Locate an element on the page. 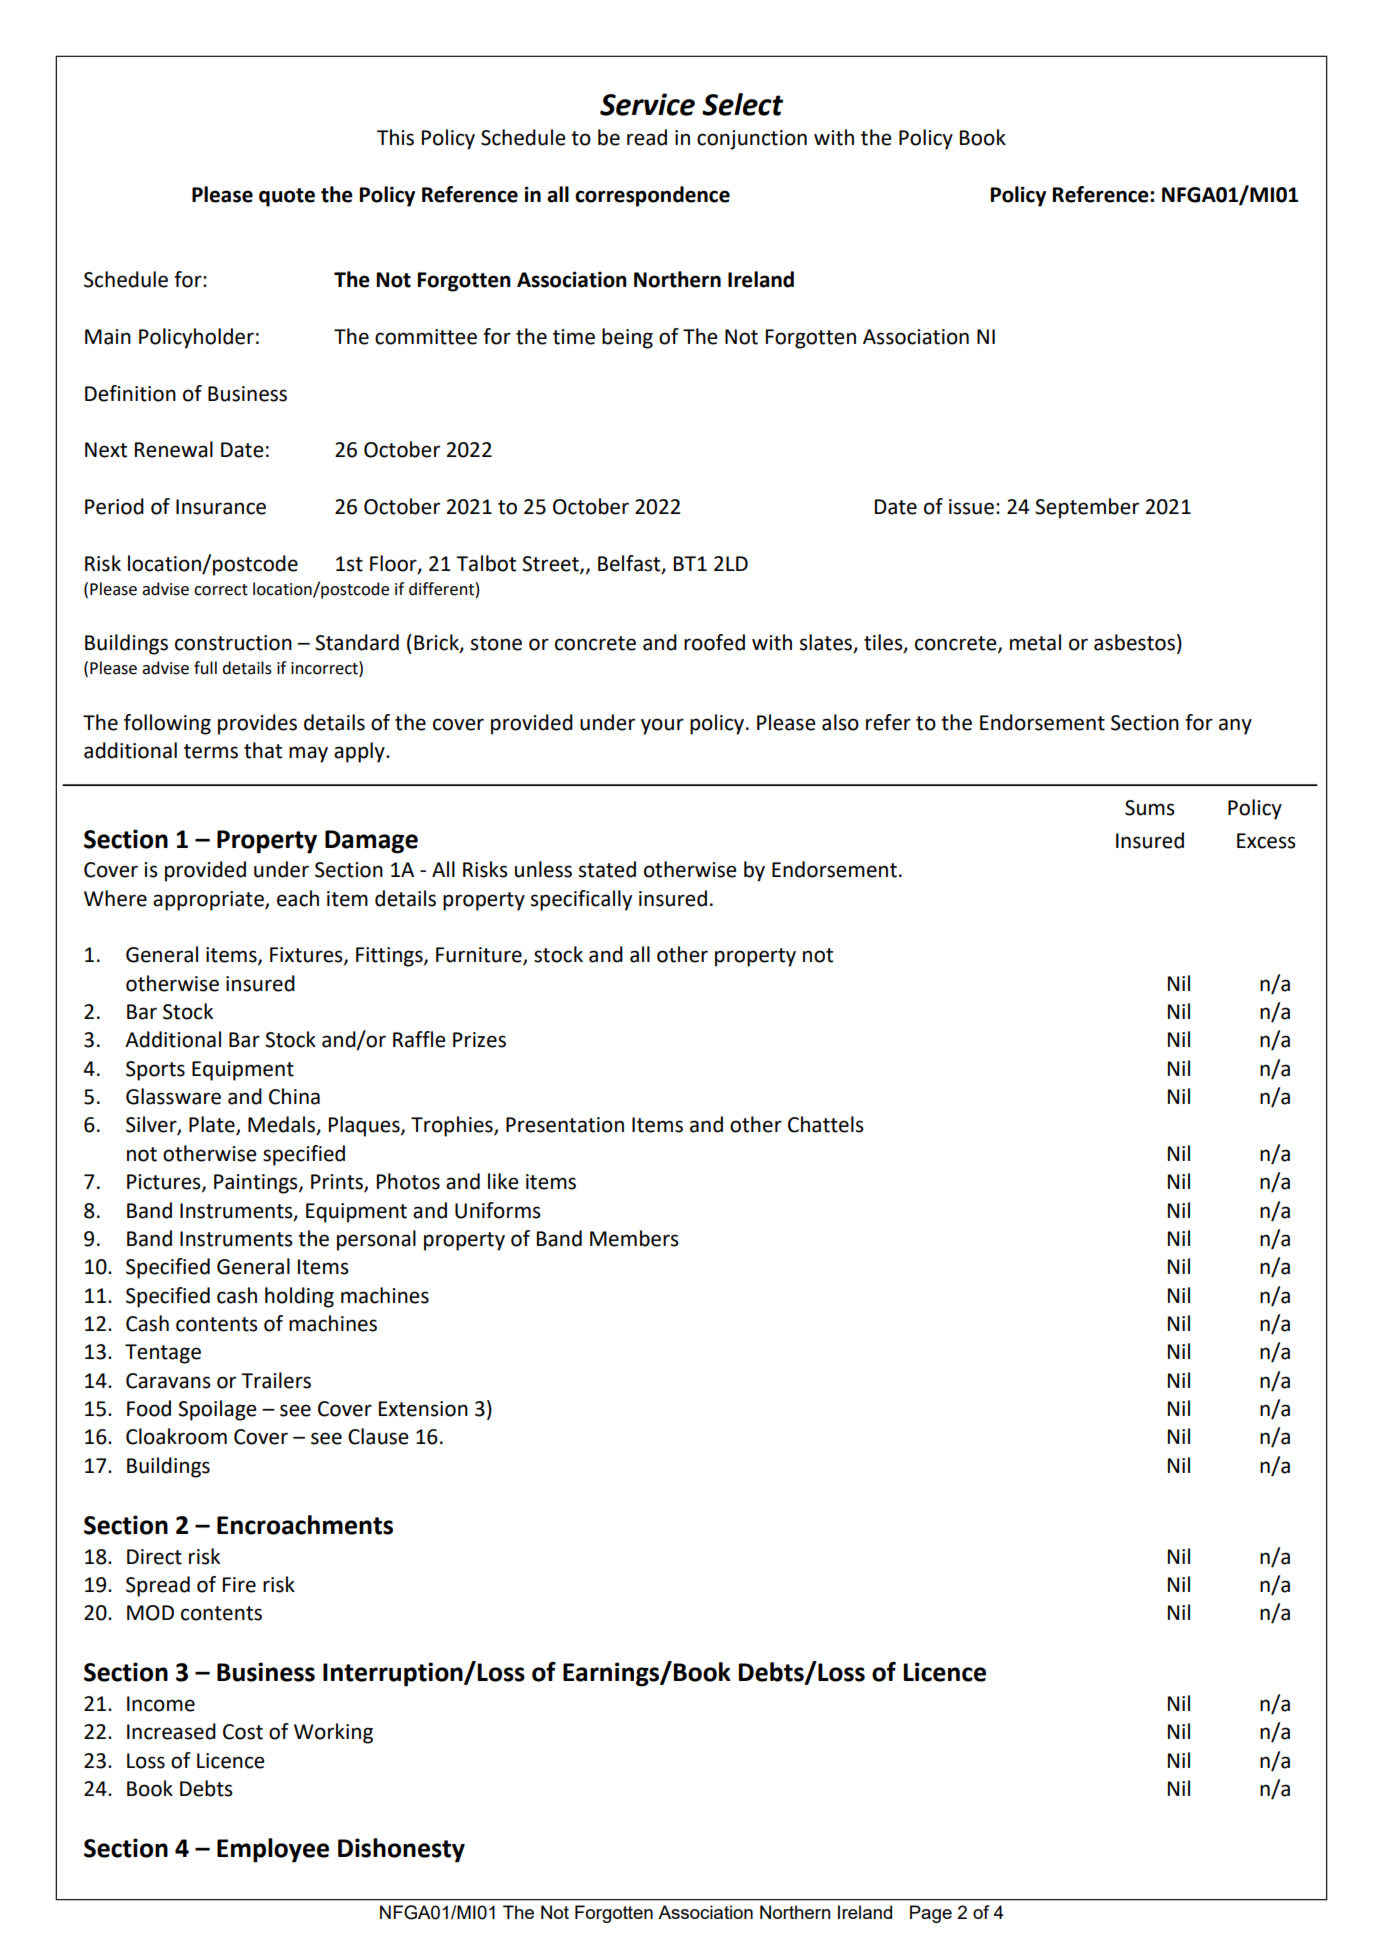 The height and width of the image is (1956, 1383). quote is located at coordinates (287, 197).
